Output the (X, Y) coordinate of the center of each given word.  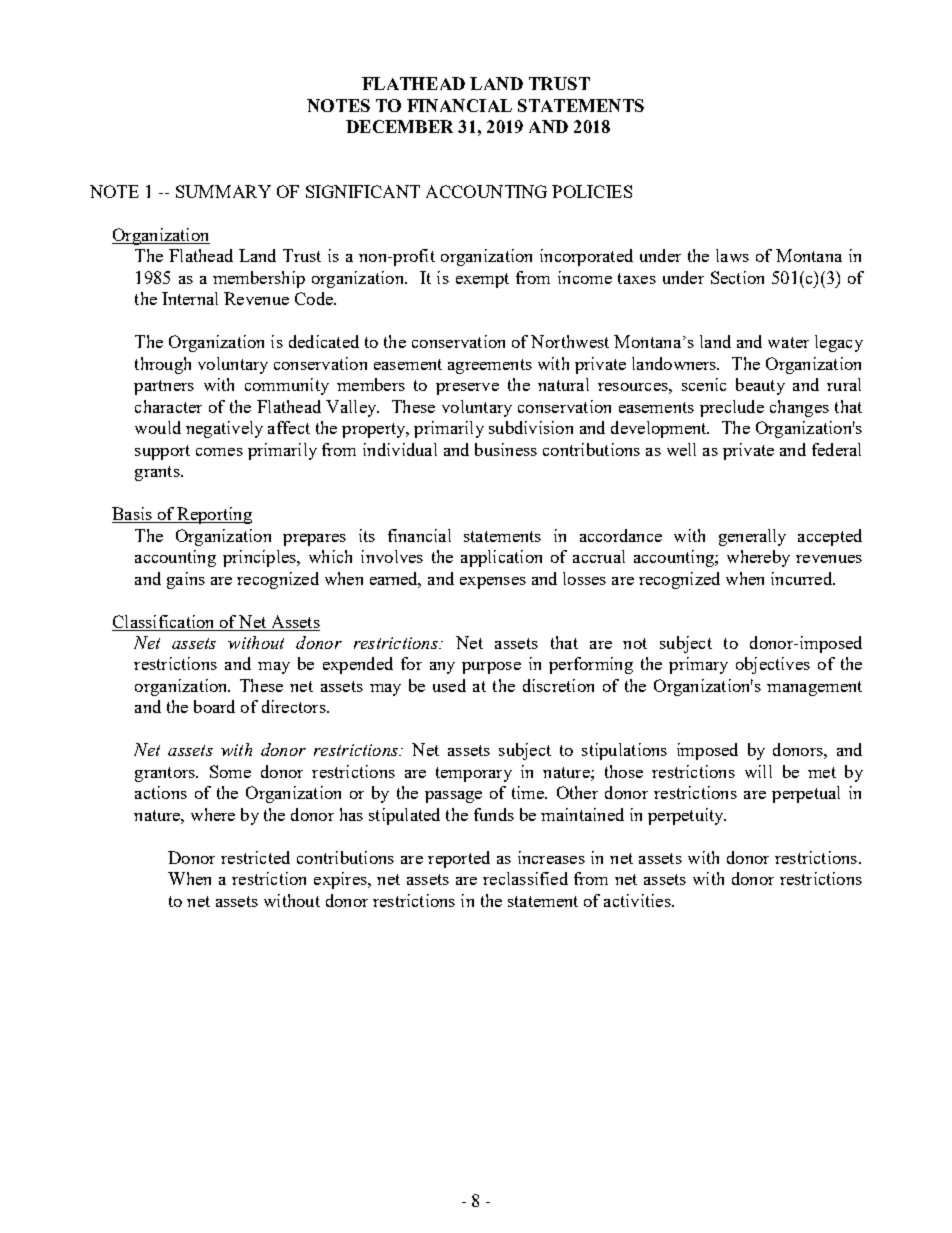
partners (164, 387)
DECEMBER (399, 126)
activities (638, 900)
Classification (163, 621)
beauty (760, 386)
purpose (491, 668)
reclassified (525, 878)
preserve (467, 389)
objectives (773, 665)
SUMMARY (223, 191)
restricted (255, 857)
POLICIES (592, 191)
